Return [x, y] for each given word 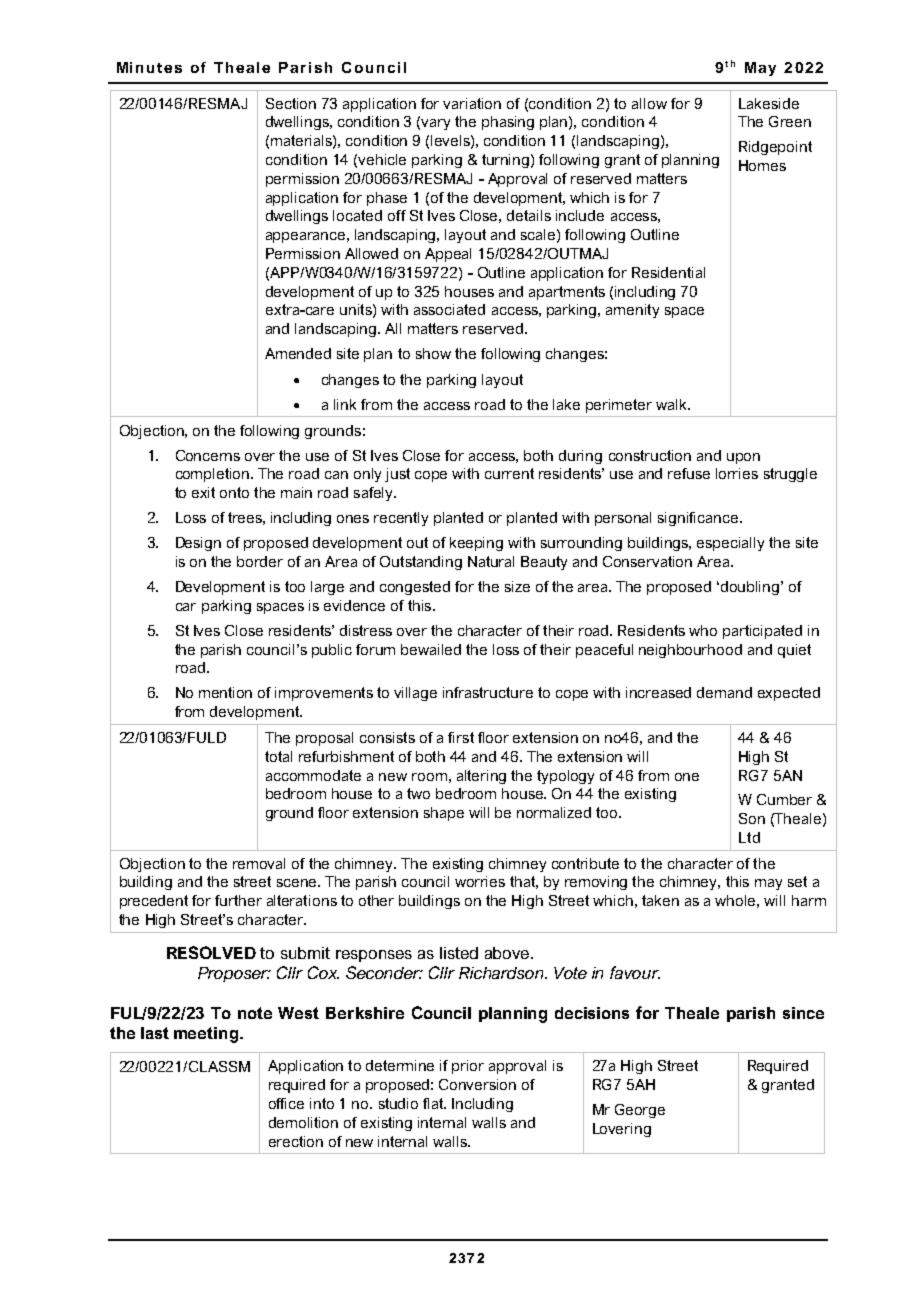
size [517, 586]
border [260, 561]
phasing [508, 123]
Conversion [477, 1084]
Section [291, 103]
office [286, 1103]
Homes [762, 165]
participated [762, 632]
